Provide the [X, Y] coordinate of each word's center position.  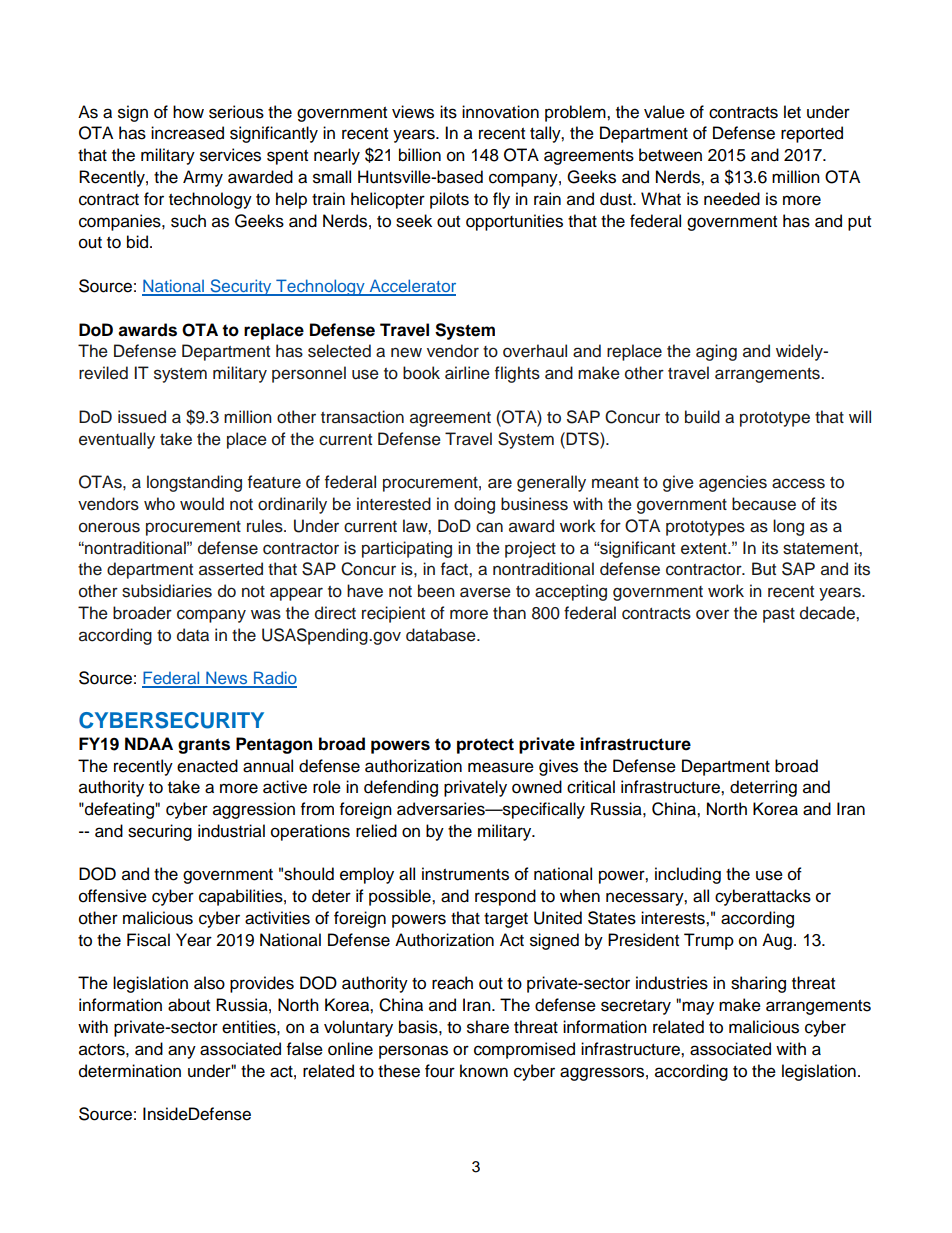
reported [812, 134]
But [764, 569]
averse [485, 592]
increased [187, 133]
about [189, 1005]
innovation [500, 112]
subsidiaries [167, 591]
